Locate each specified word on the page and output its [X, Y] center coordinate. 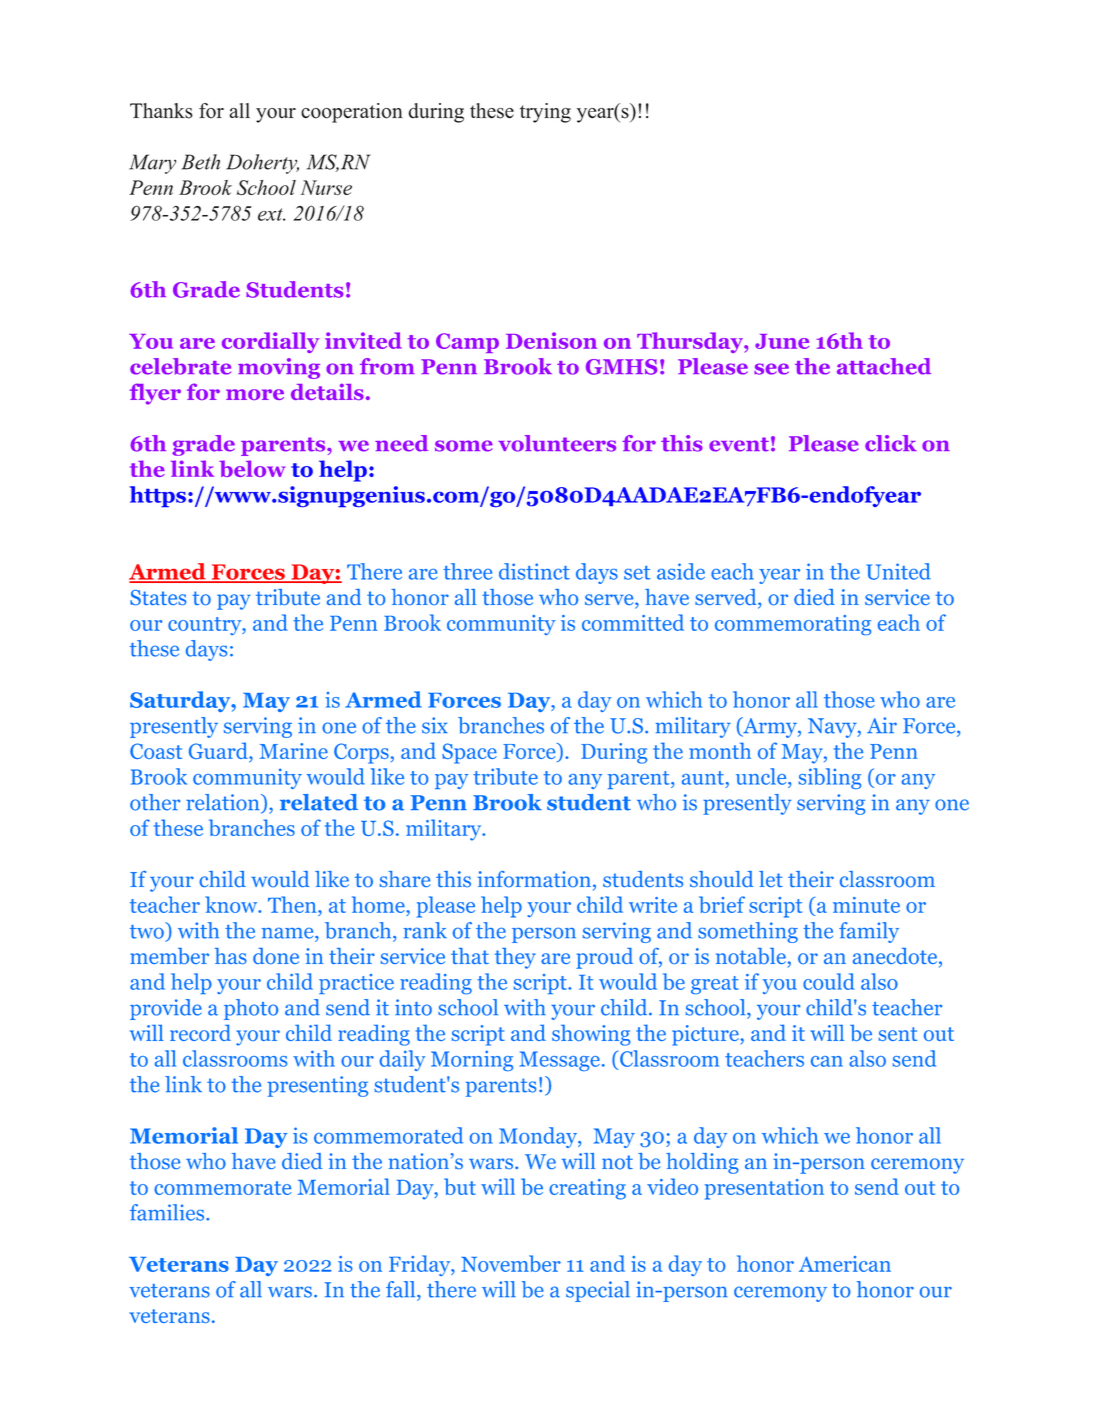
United [898, 571]
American [845, 1264]
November [511, 1263]
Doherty [262, 164]
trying [545, 113]
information [534, 879]
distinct [534, 571]
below [252, 468]
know [232, 904]
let [771, 879]
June [782, 341]
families [168, 1212]
